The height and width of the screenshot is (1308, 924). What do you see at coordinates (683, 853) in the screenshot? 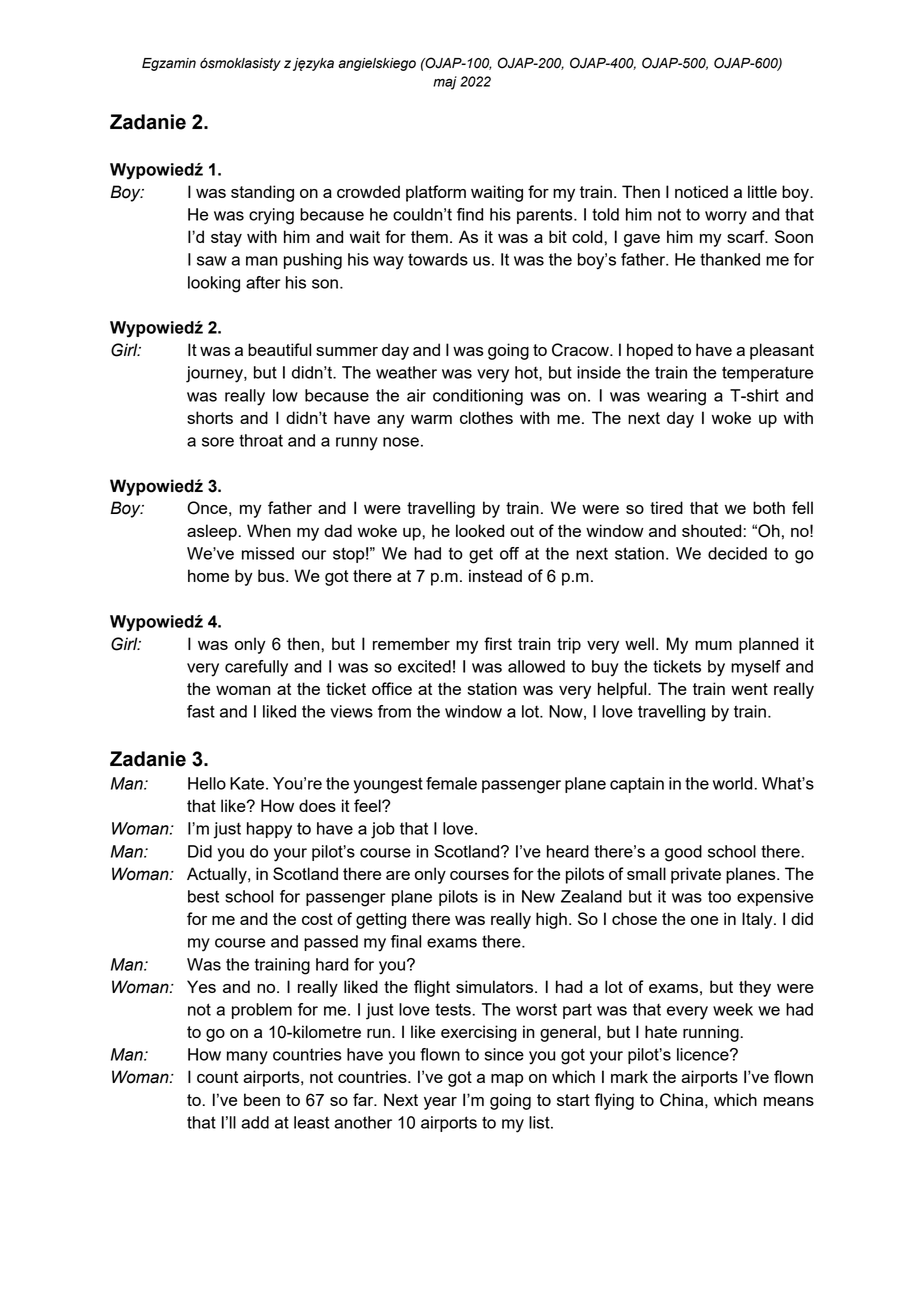
I see `good` at bounding box center [683, 853].
